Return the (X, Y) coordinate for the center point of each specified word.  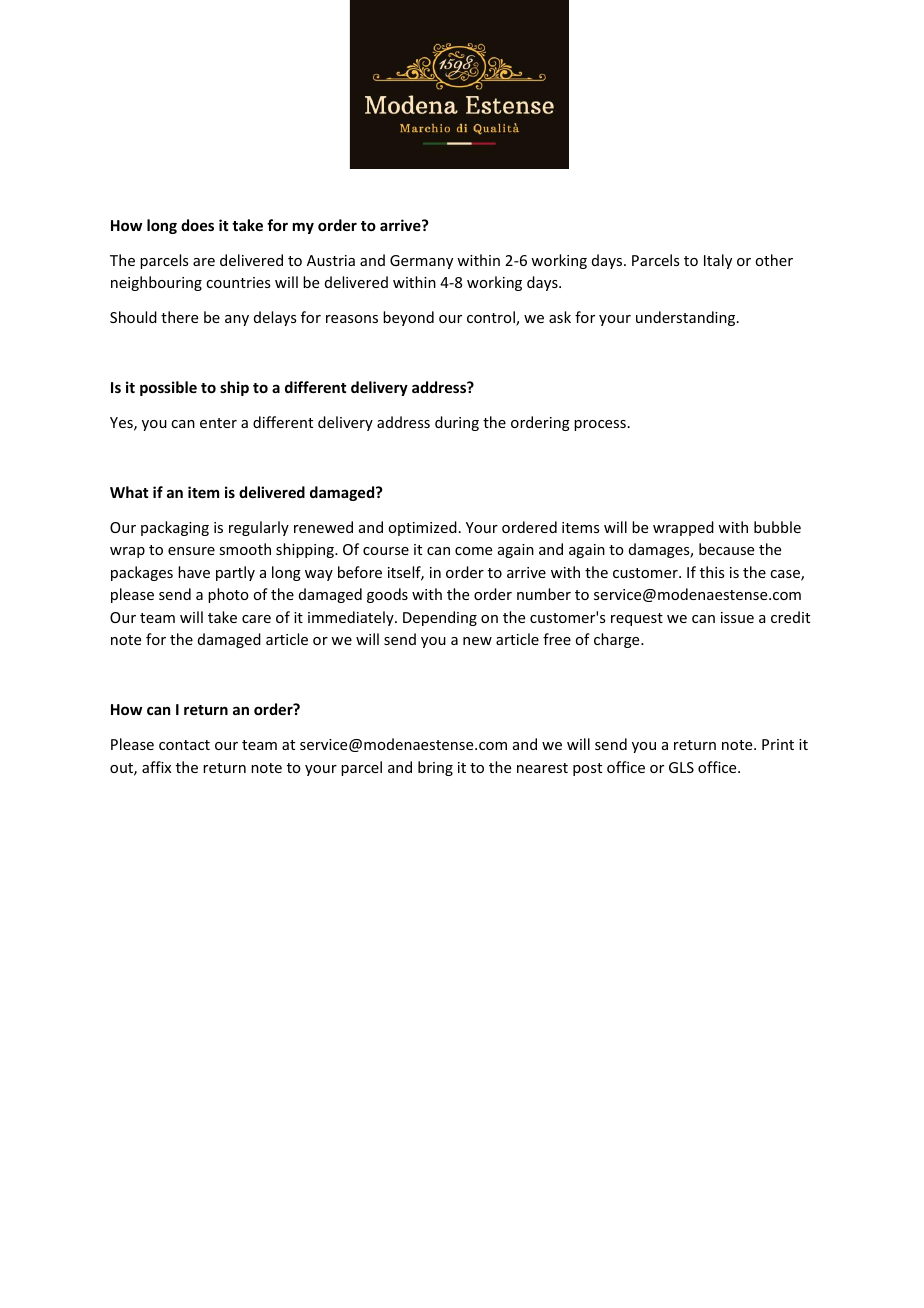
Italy (718, 261)
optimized (422, 528)
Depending (440, 618)
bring (435, 768)
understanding (687, 318)
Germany (421, 262)
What (129, 492)
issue (737, 617)
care (256, 619)
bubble (777, 527)
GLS (681, 767)
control (492, 318)
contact (184, 745)
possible (168, 388)
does (197, 225)
